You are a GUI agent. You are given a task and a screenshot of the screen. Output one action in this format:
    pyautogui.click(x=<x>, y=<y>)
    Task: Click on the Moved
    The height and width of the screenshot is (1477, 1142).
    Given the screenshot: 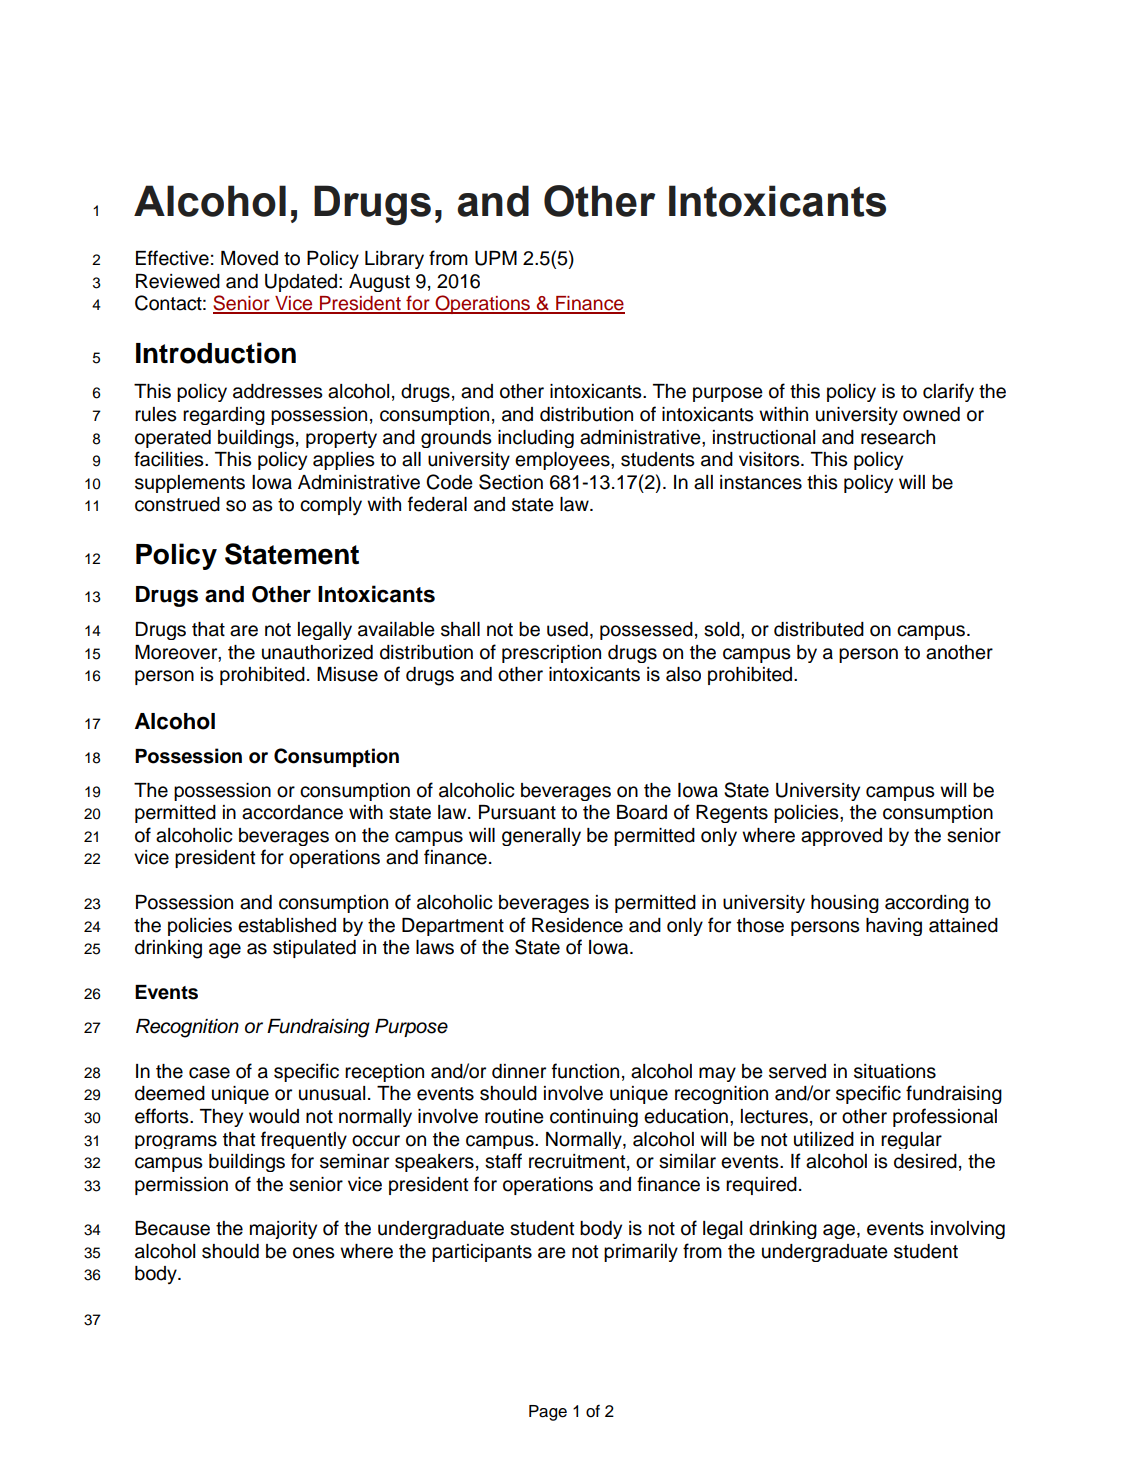 What is the action you would take?
    pyautogui.click(x=249, y=258)
